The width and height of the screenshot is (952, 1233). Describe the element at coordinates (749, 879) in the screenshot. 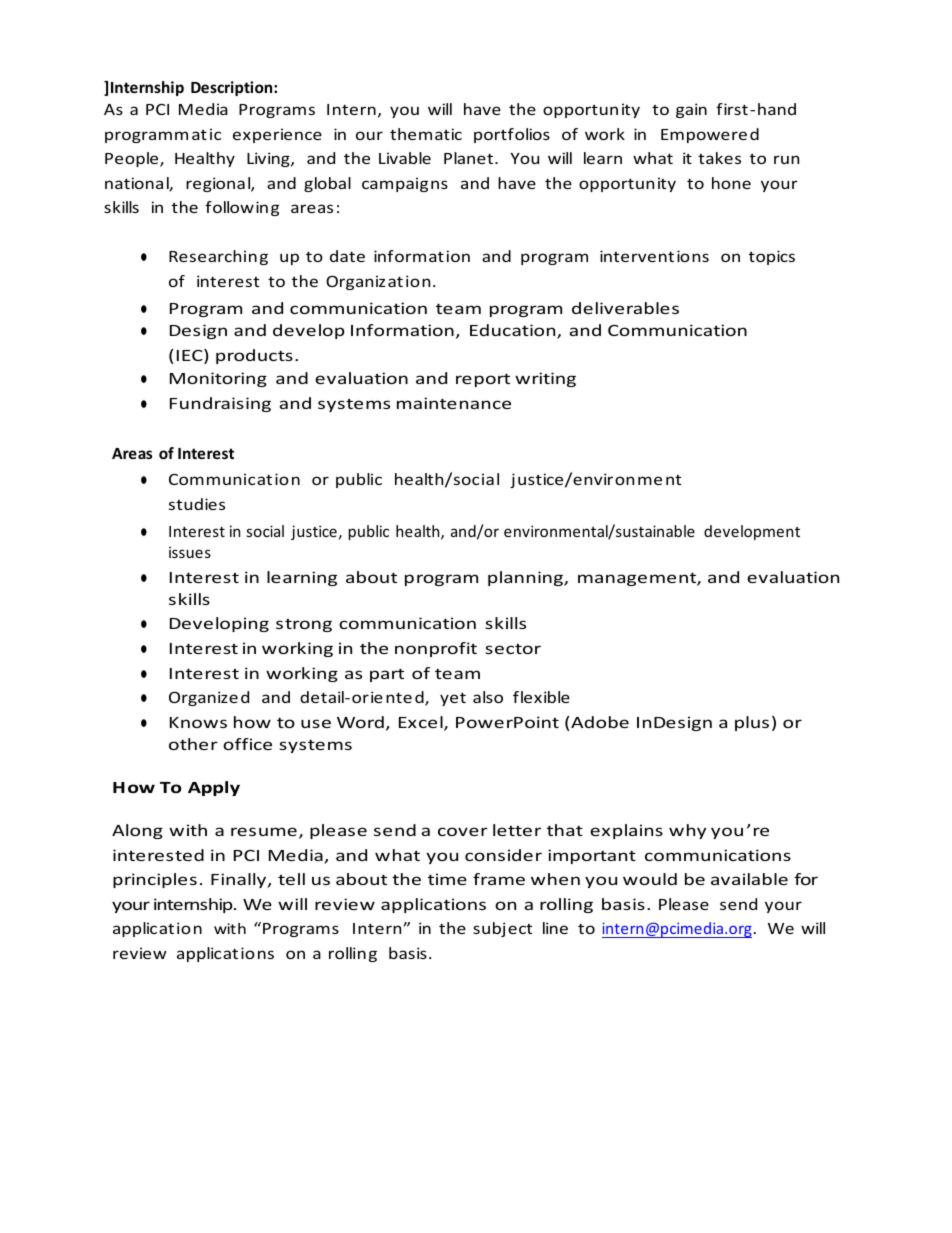

I see `available` at that location.
